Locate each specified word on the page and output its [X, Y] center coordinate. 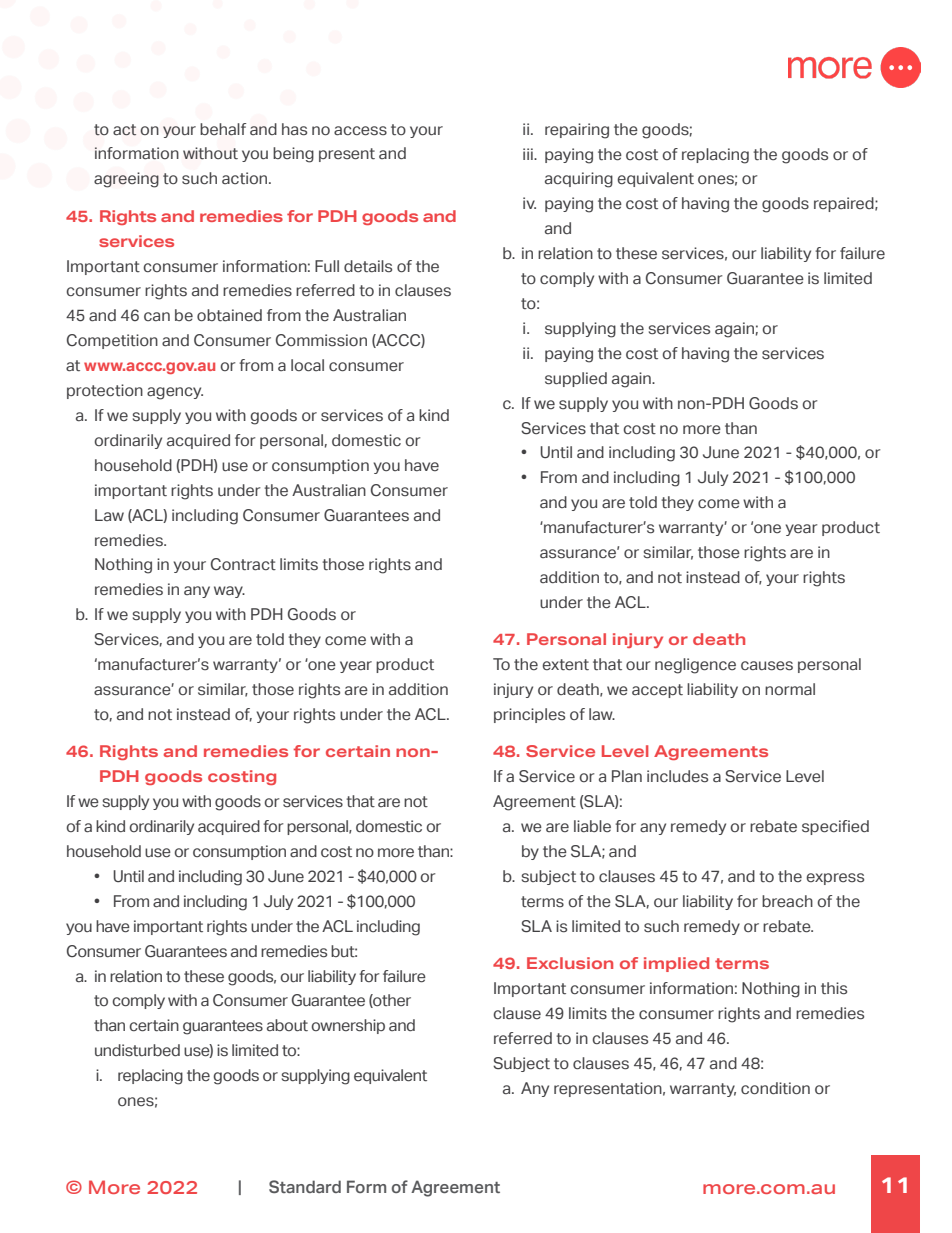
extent [565, 665]
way [229, 592]
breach [787, 901]
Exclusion [570, 963]
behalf [223, 129]
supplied [576, 379]
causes [767, 666]
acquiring [579, 180]
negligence [695, 666]
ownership [348, 1026]
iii [529, 154]
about [287, 1025]
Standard [305, 1186]
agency [175, 393]
